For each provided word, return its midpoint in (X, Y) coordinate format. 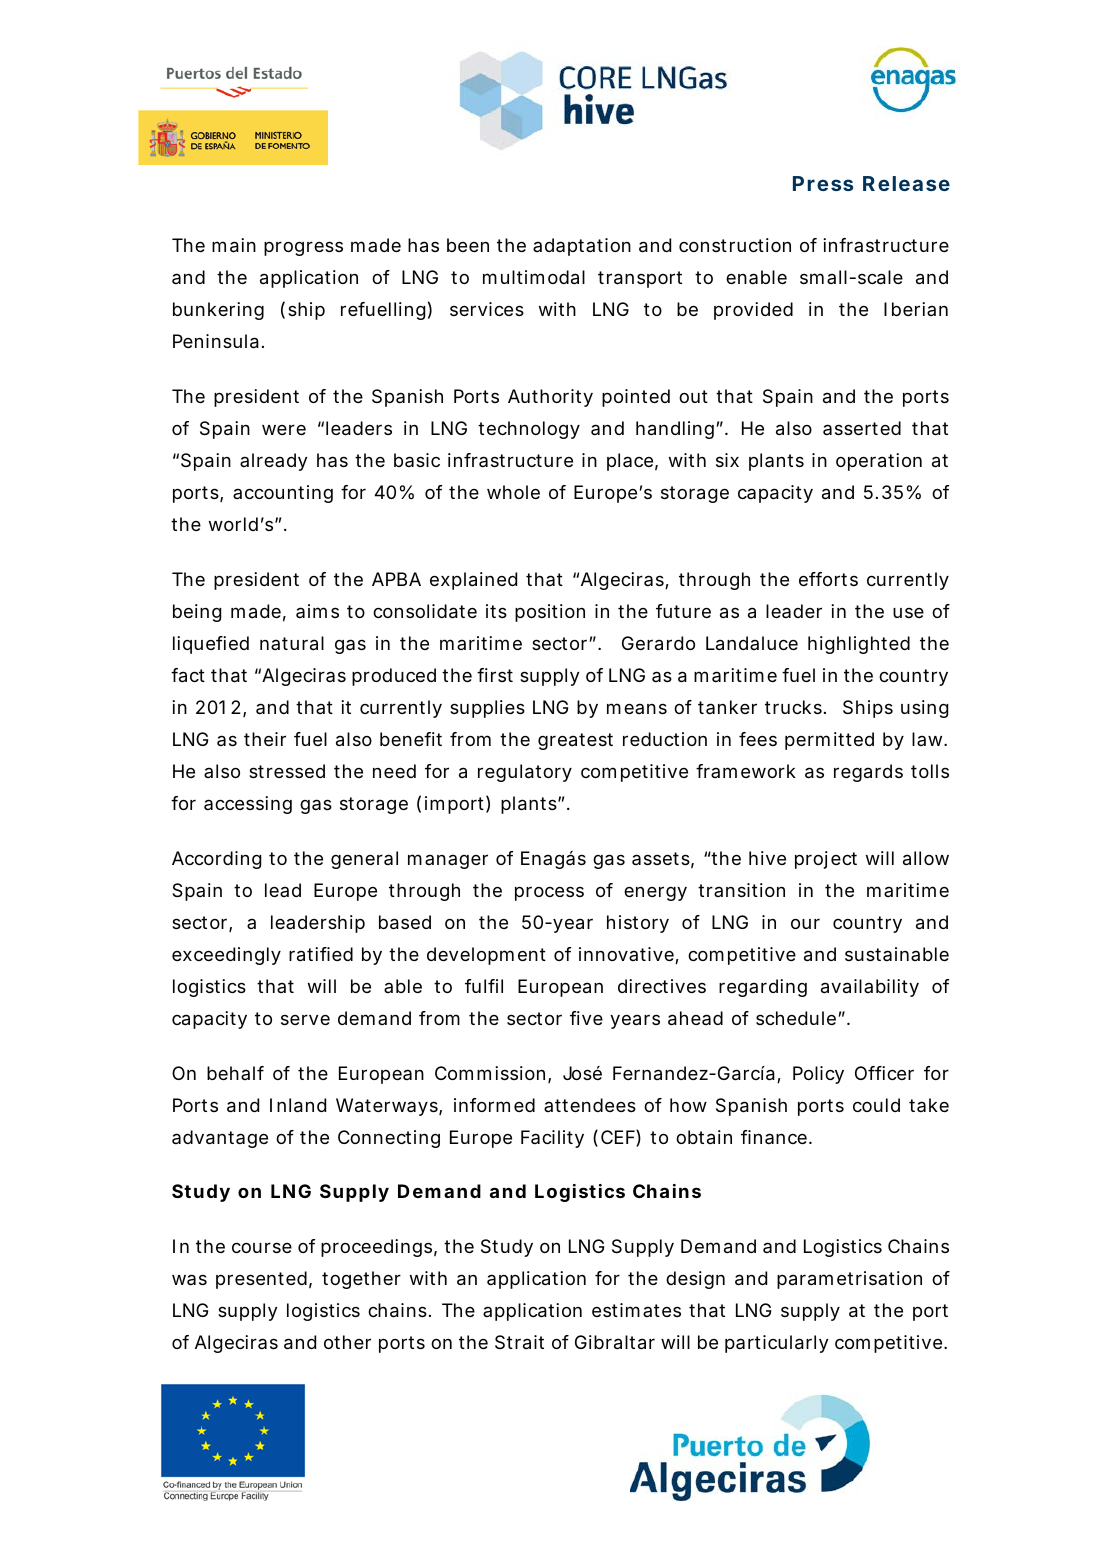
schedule (796, 1018)
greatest (575, 741)
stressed (287, 771)
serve (305, 1019)
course (262, 1247)
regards (868, 773)
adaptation (582, 247)
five (586, 1018)
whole (513, 492)
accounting (283, 494)
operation (879, 462)
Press (823, 183)
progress (303, 248)
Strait (519, 1342)
